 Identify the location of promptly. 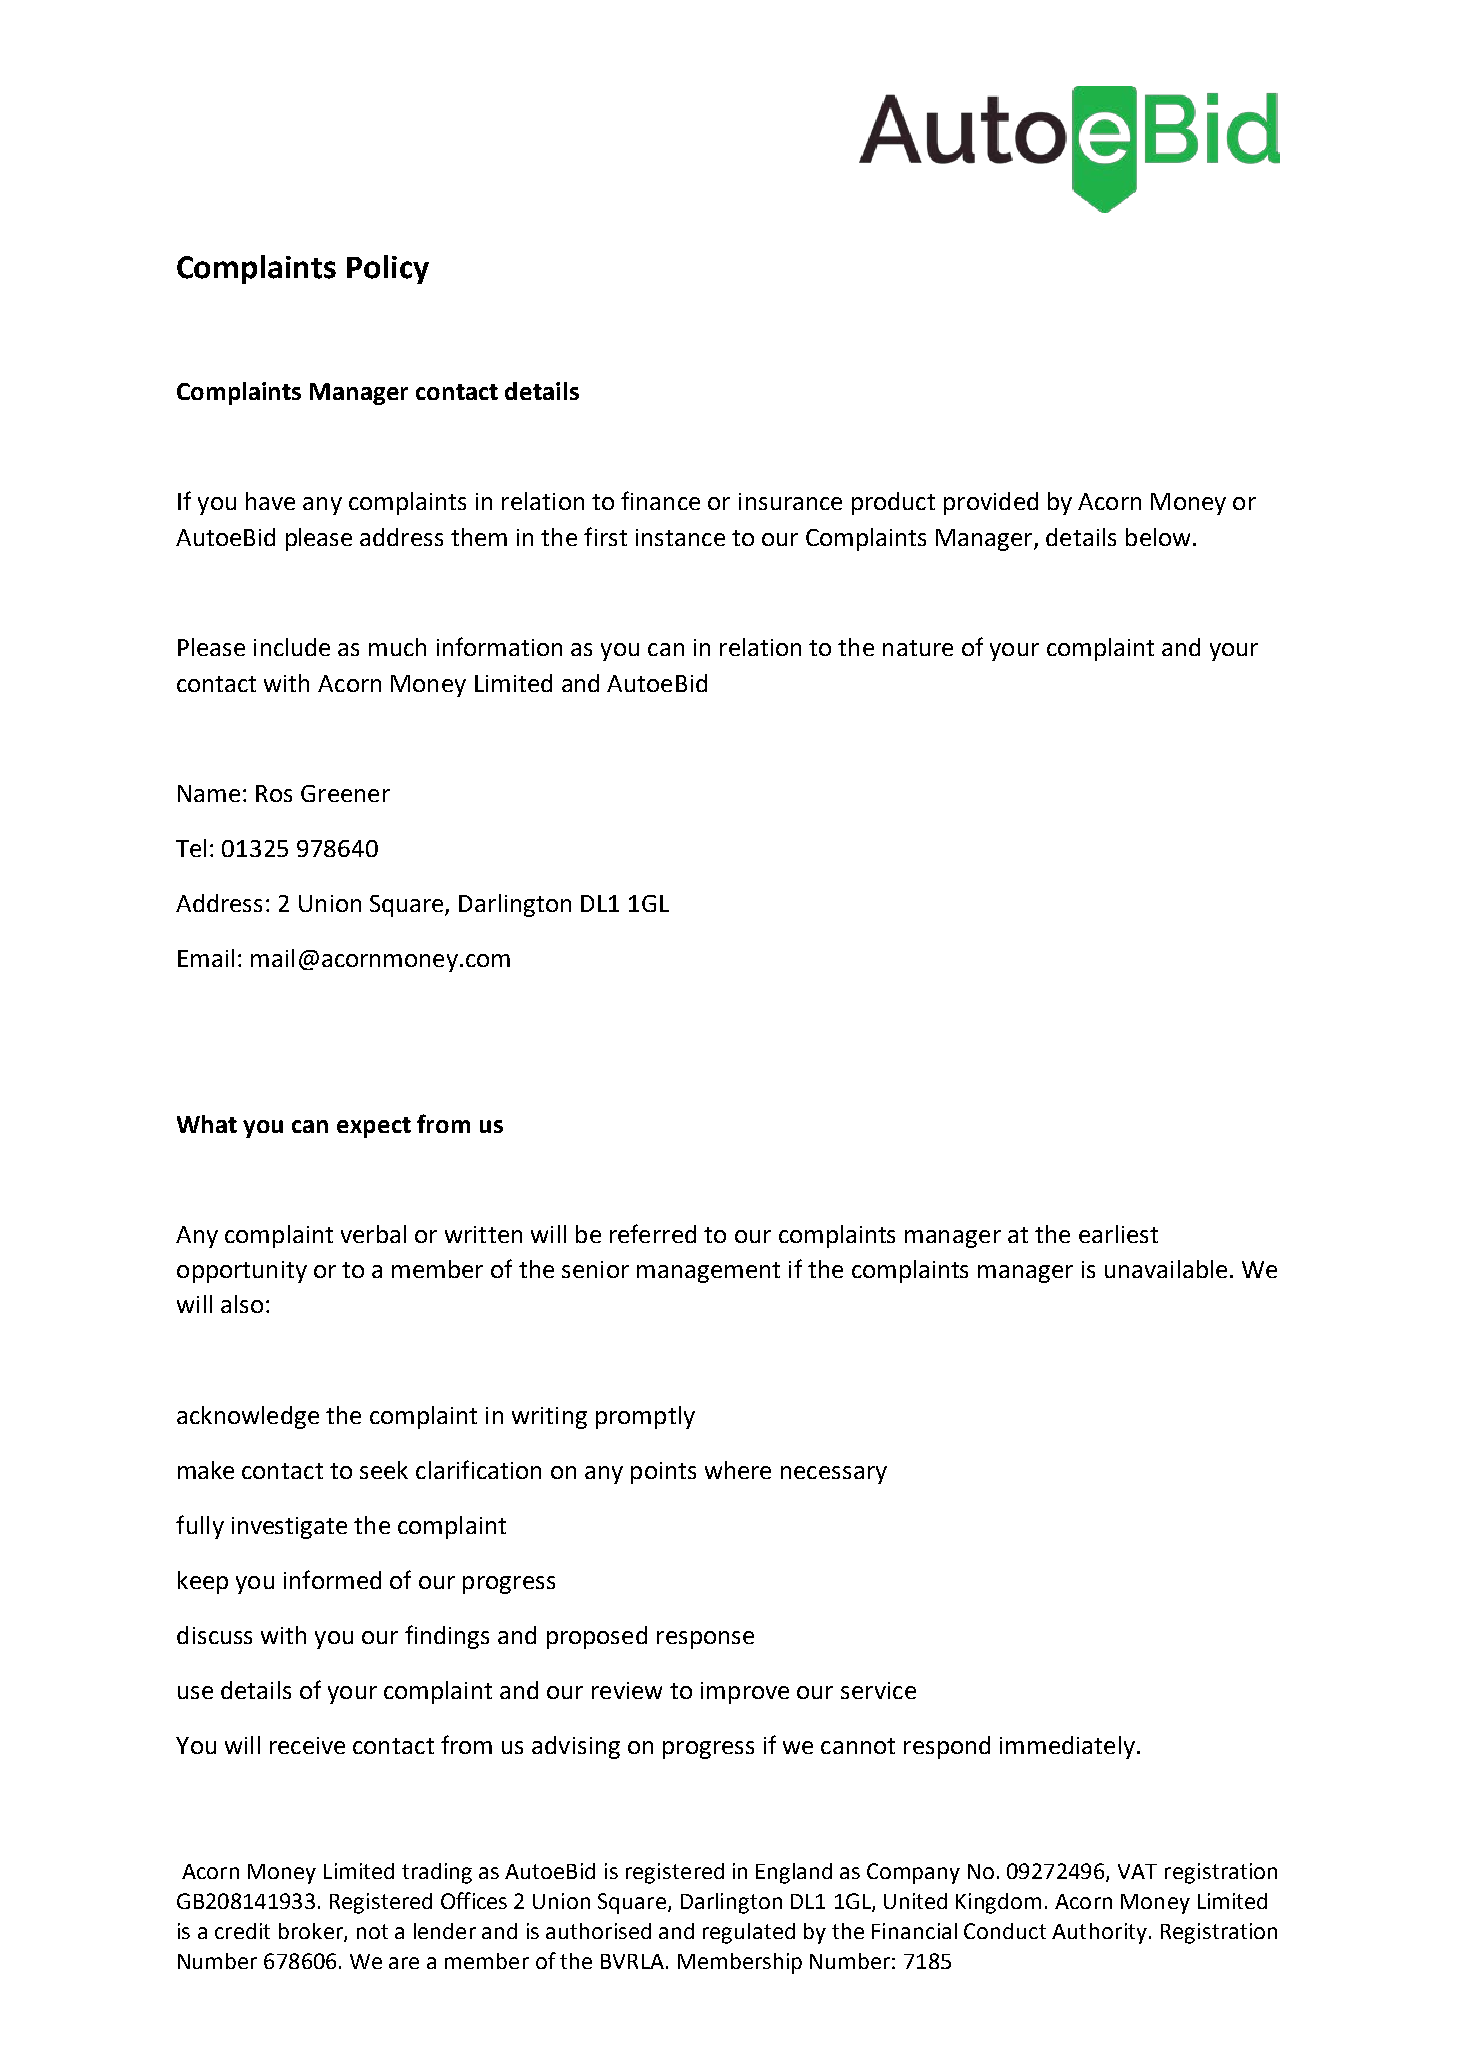
(645, 1417).
